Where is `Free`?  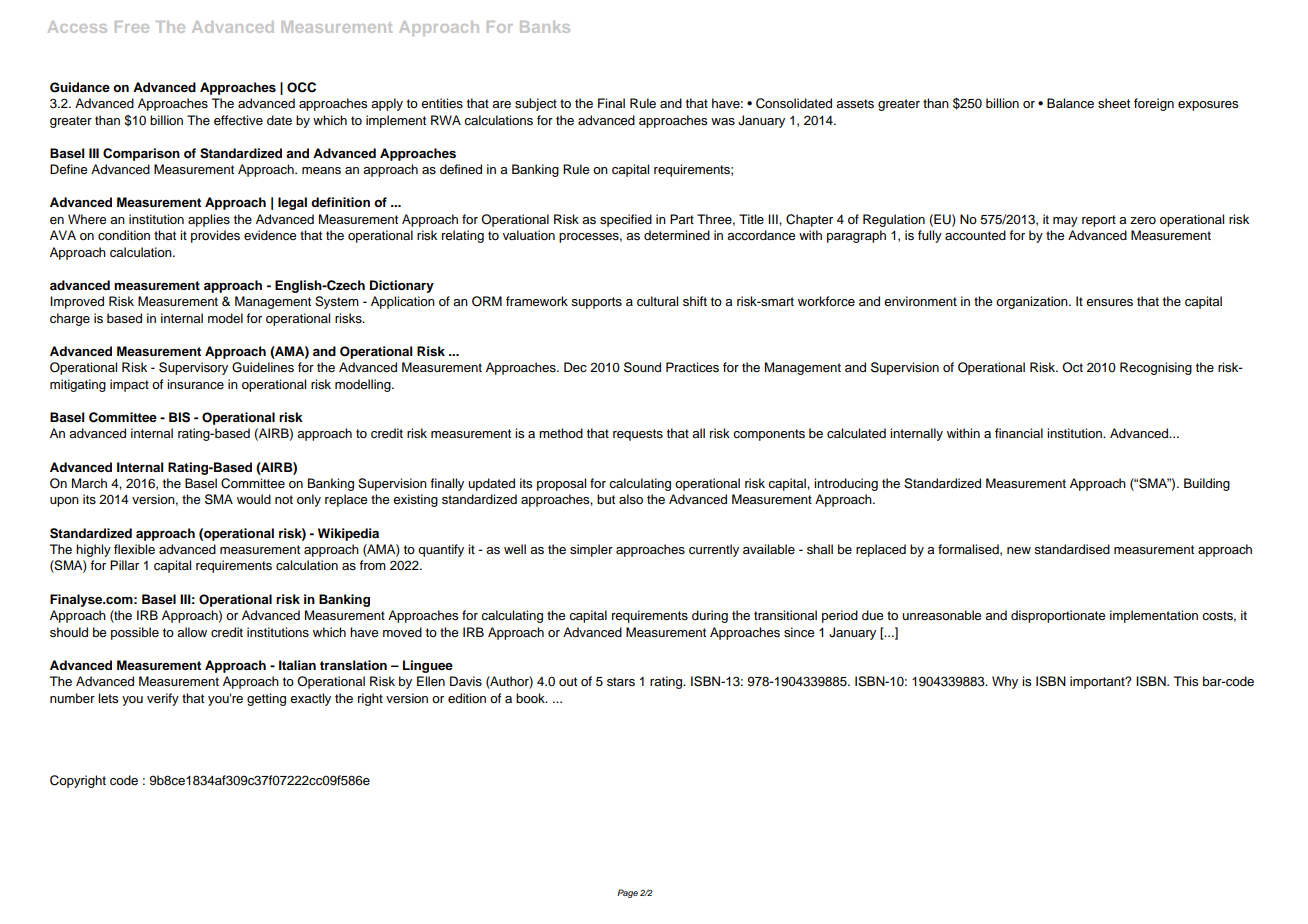 Free is located at coordinates (132, 27).
